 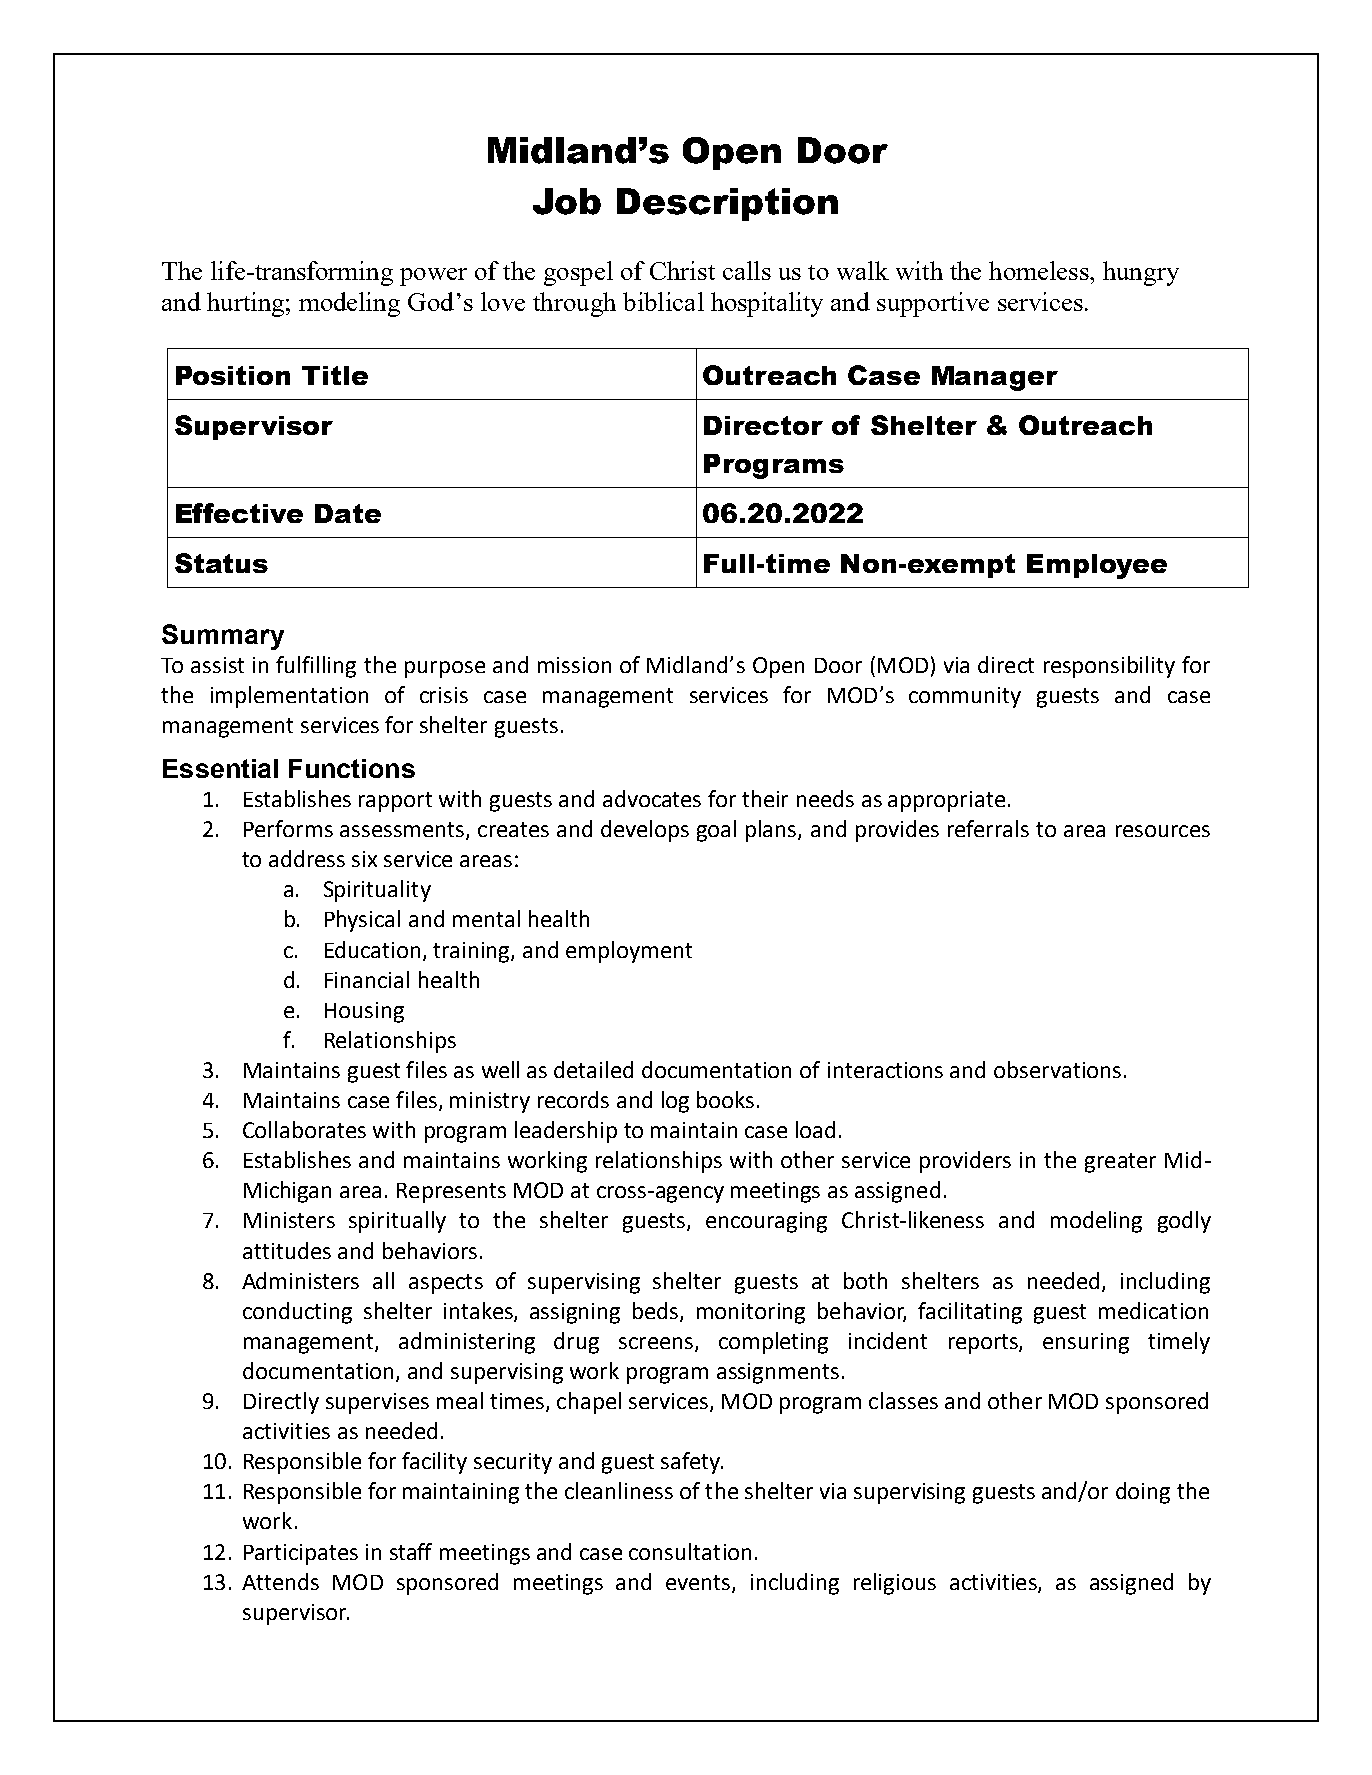 I want to click on goal, so click(x=716, y=831).
